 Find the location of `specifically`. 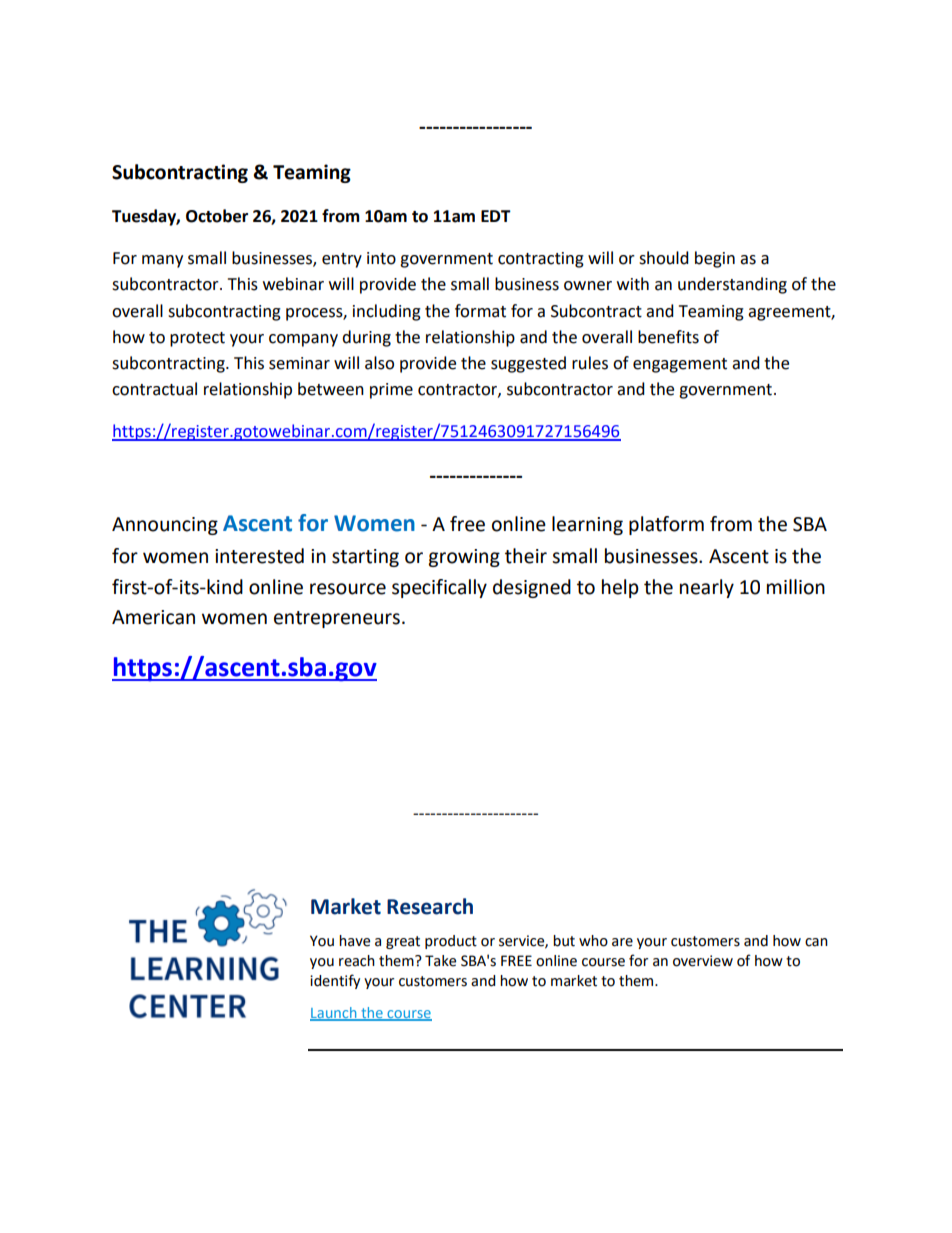

specifically is located at coordinates (439, 588).
